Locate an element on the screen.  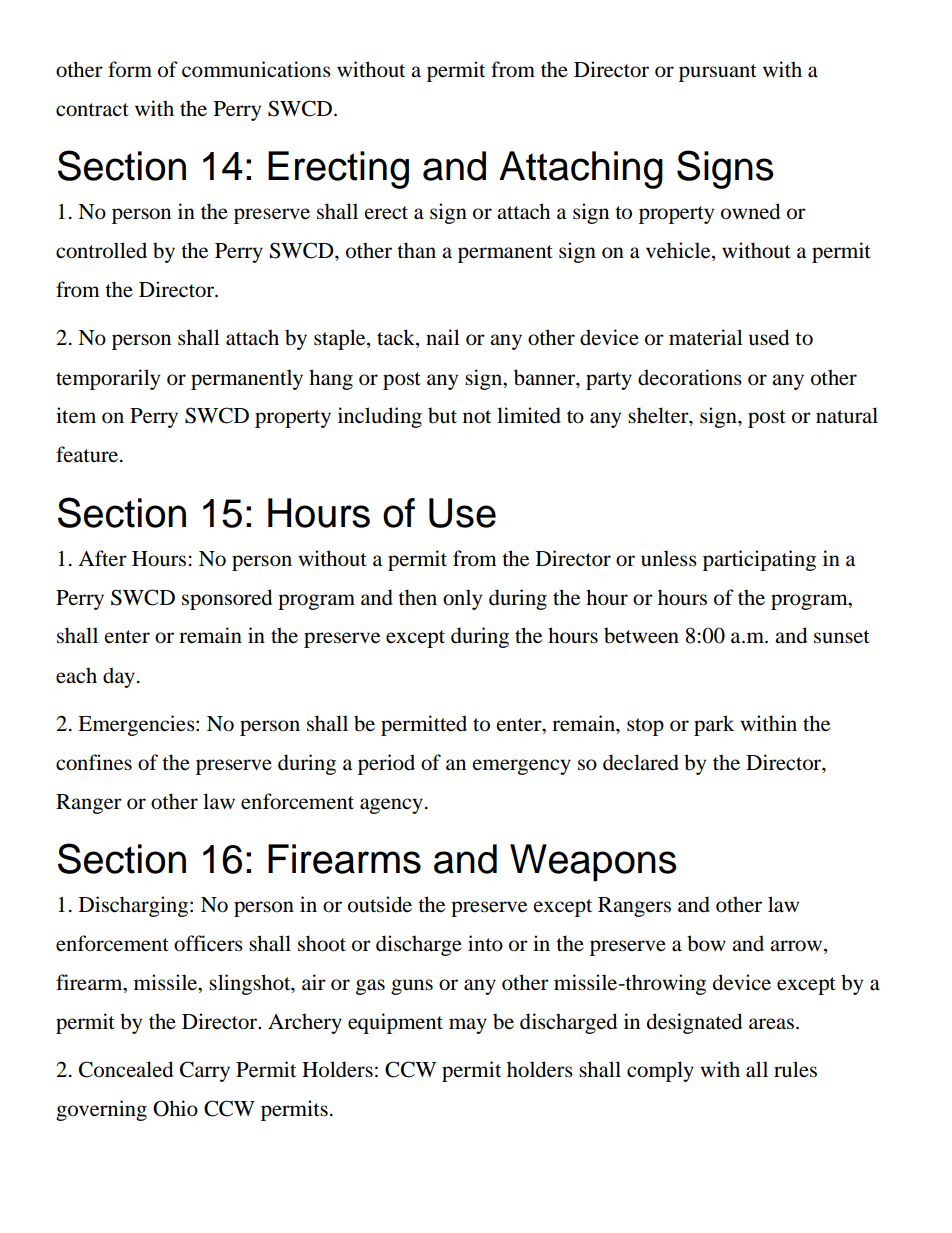
form is located at coordinates (130, 69).
